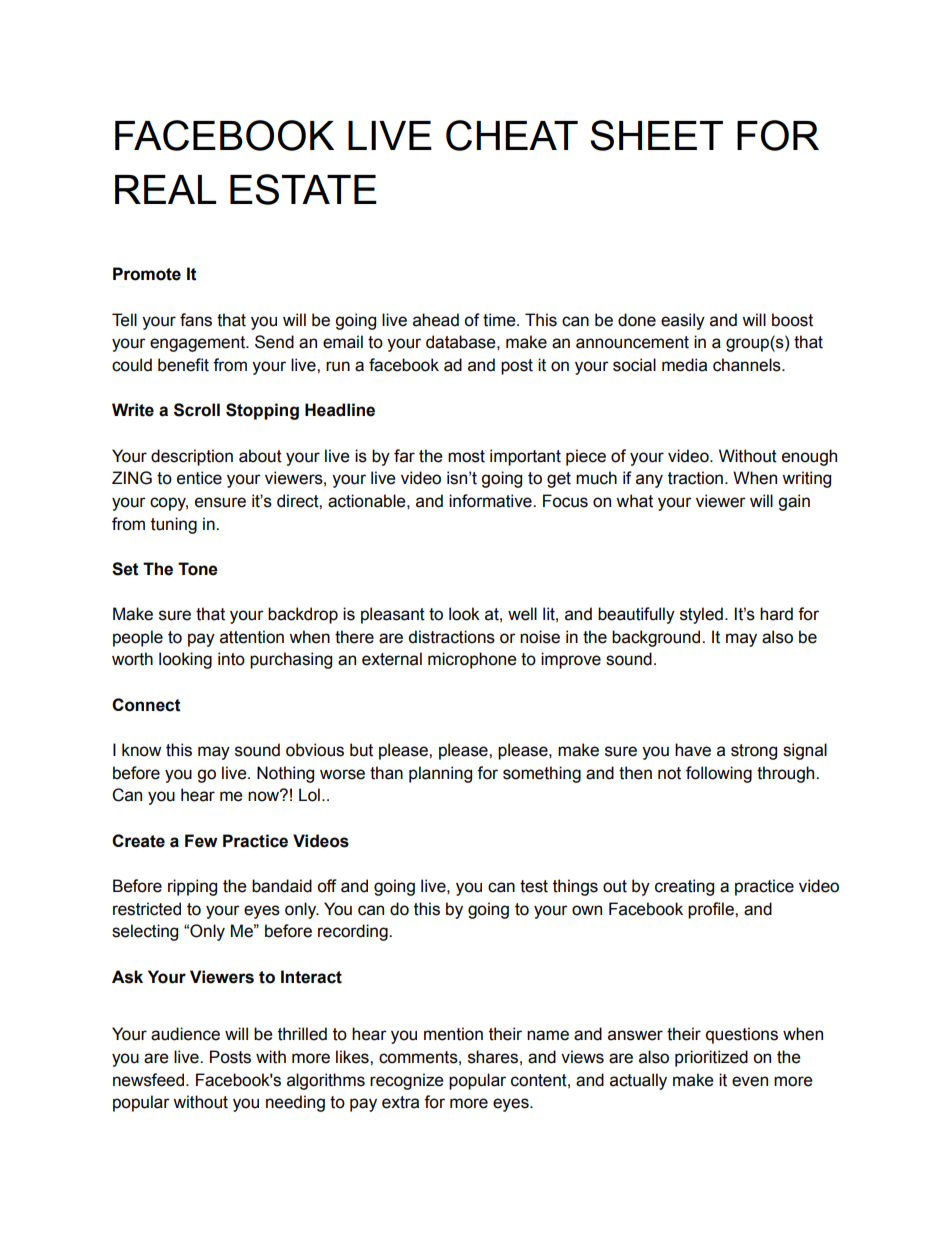  What do you see at coordinates (656, 135) in the image?
I see `SHEET` at bounding box center [656, 135].
